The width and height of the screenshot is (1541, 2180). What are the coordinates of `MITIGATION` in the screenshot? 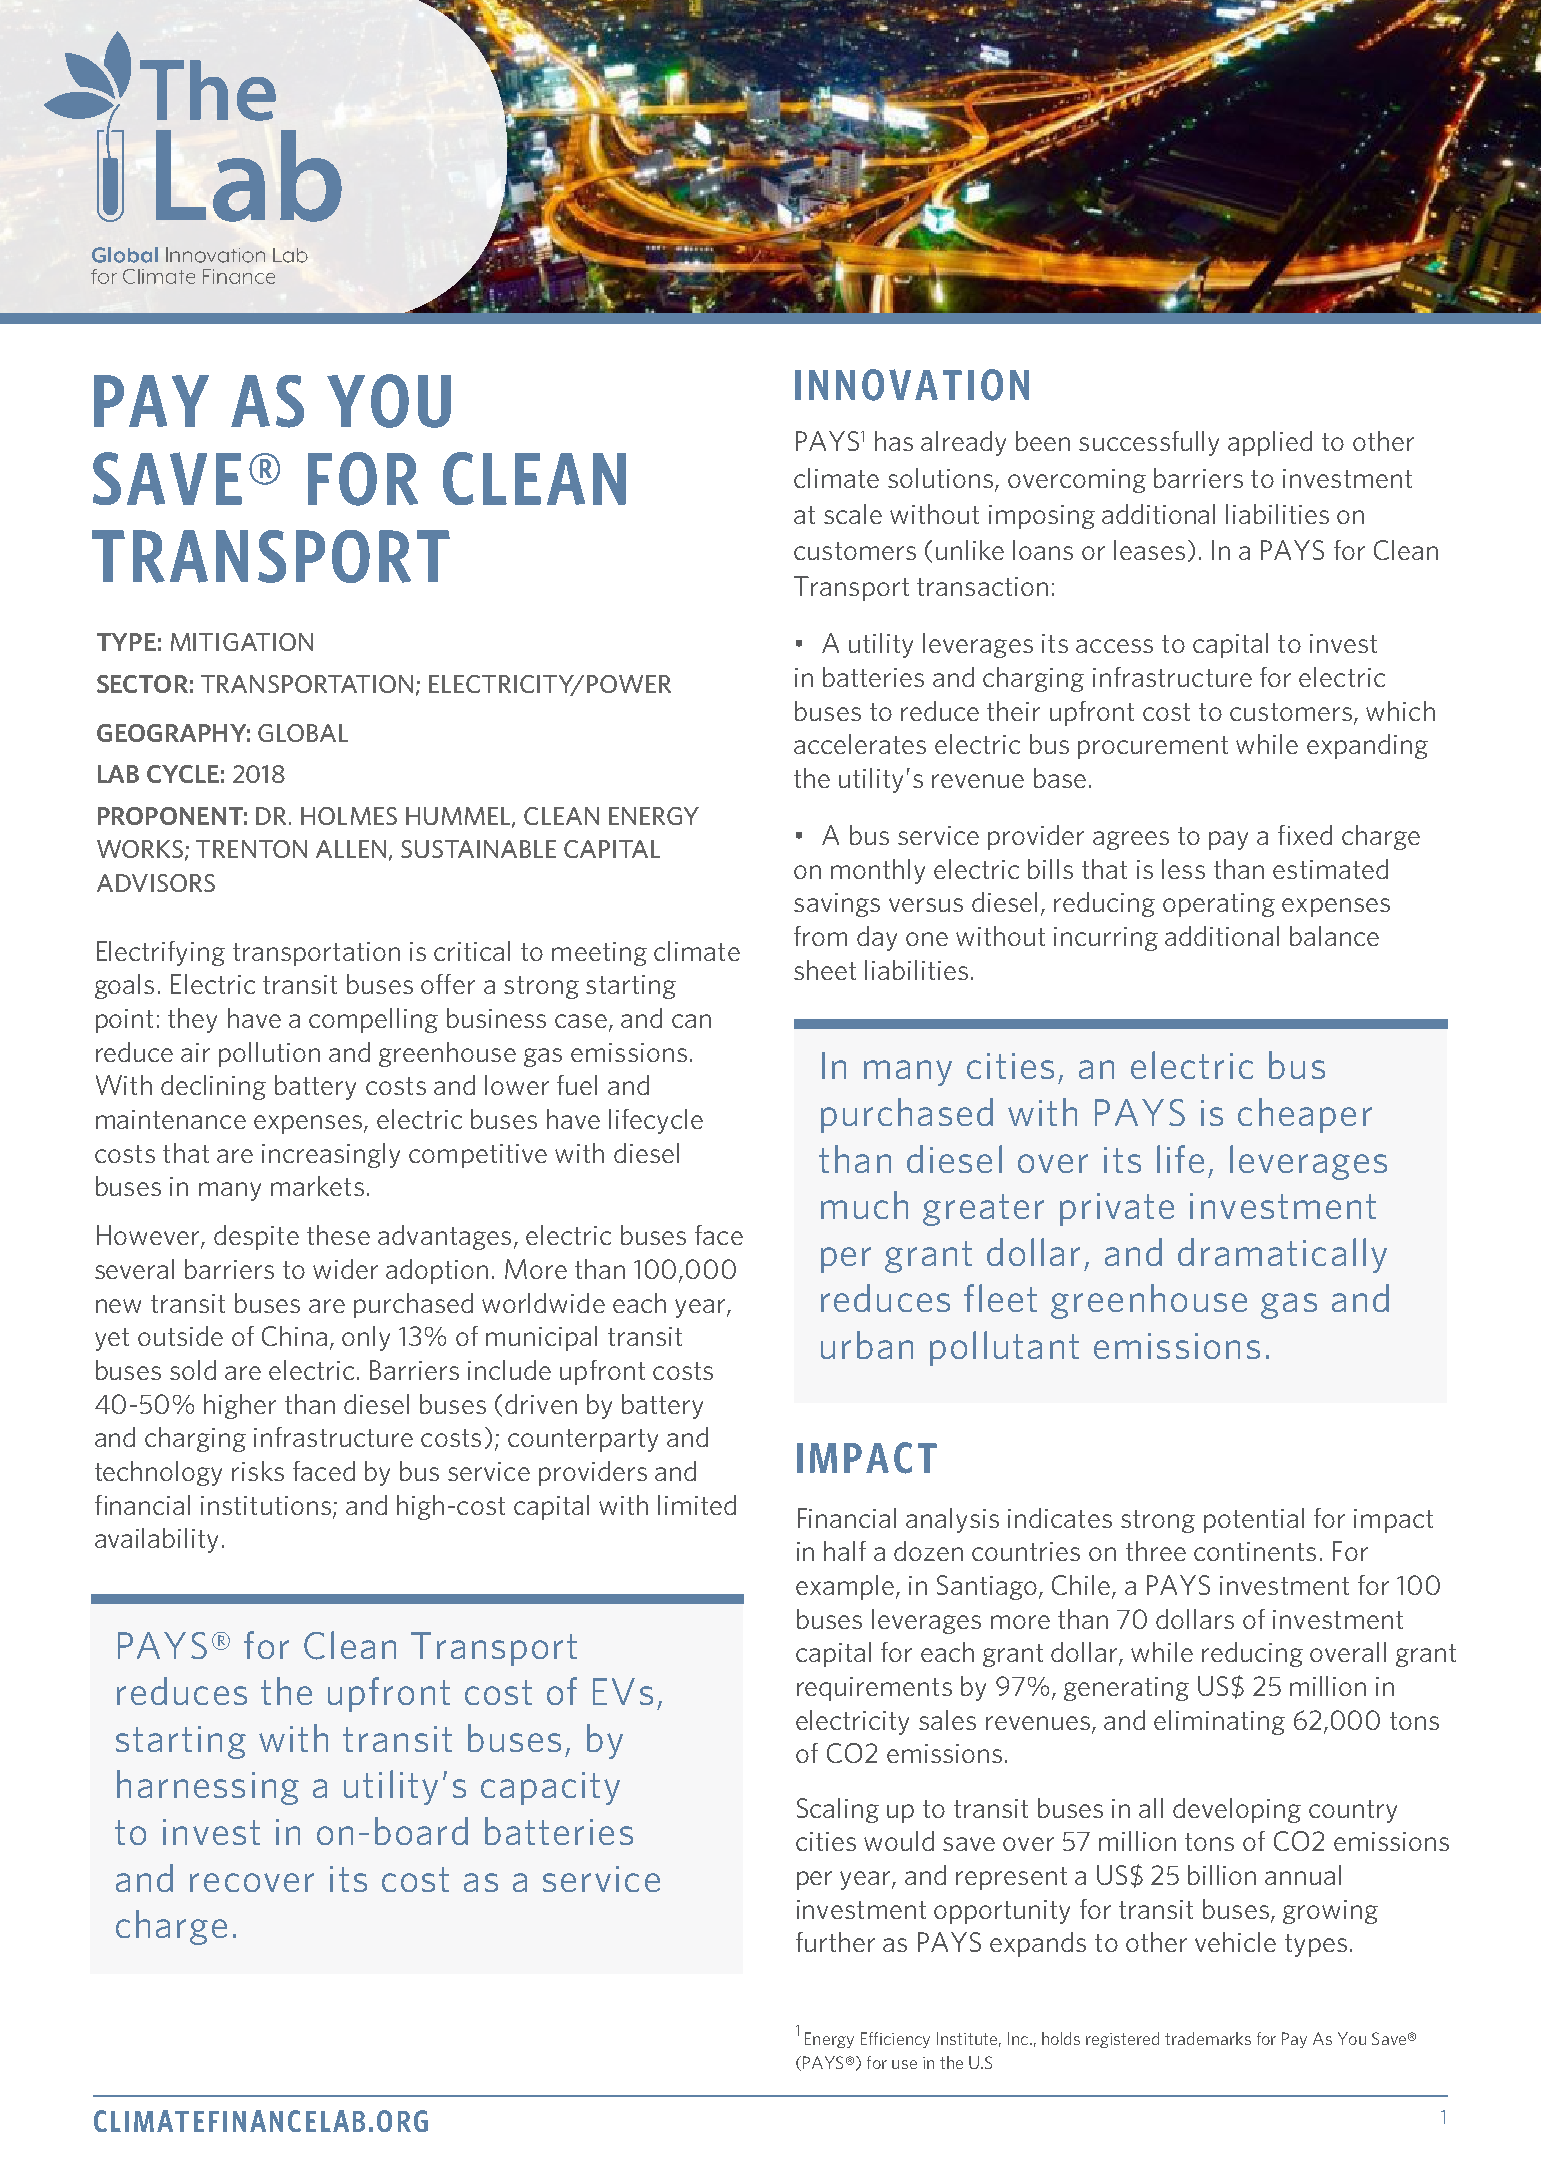 It's located at (242, 642).
